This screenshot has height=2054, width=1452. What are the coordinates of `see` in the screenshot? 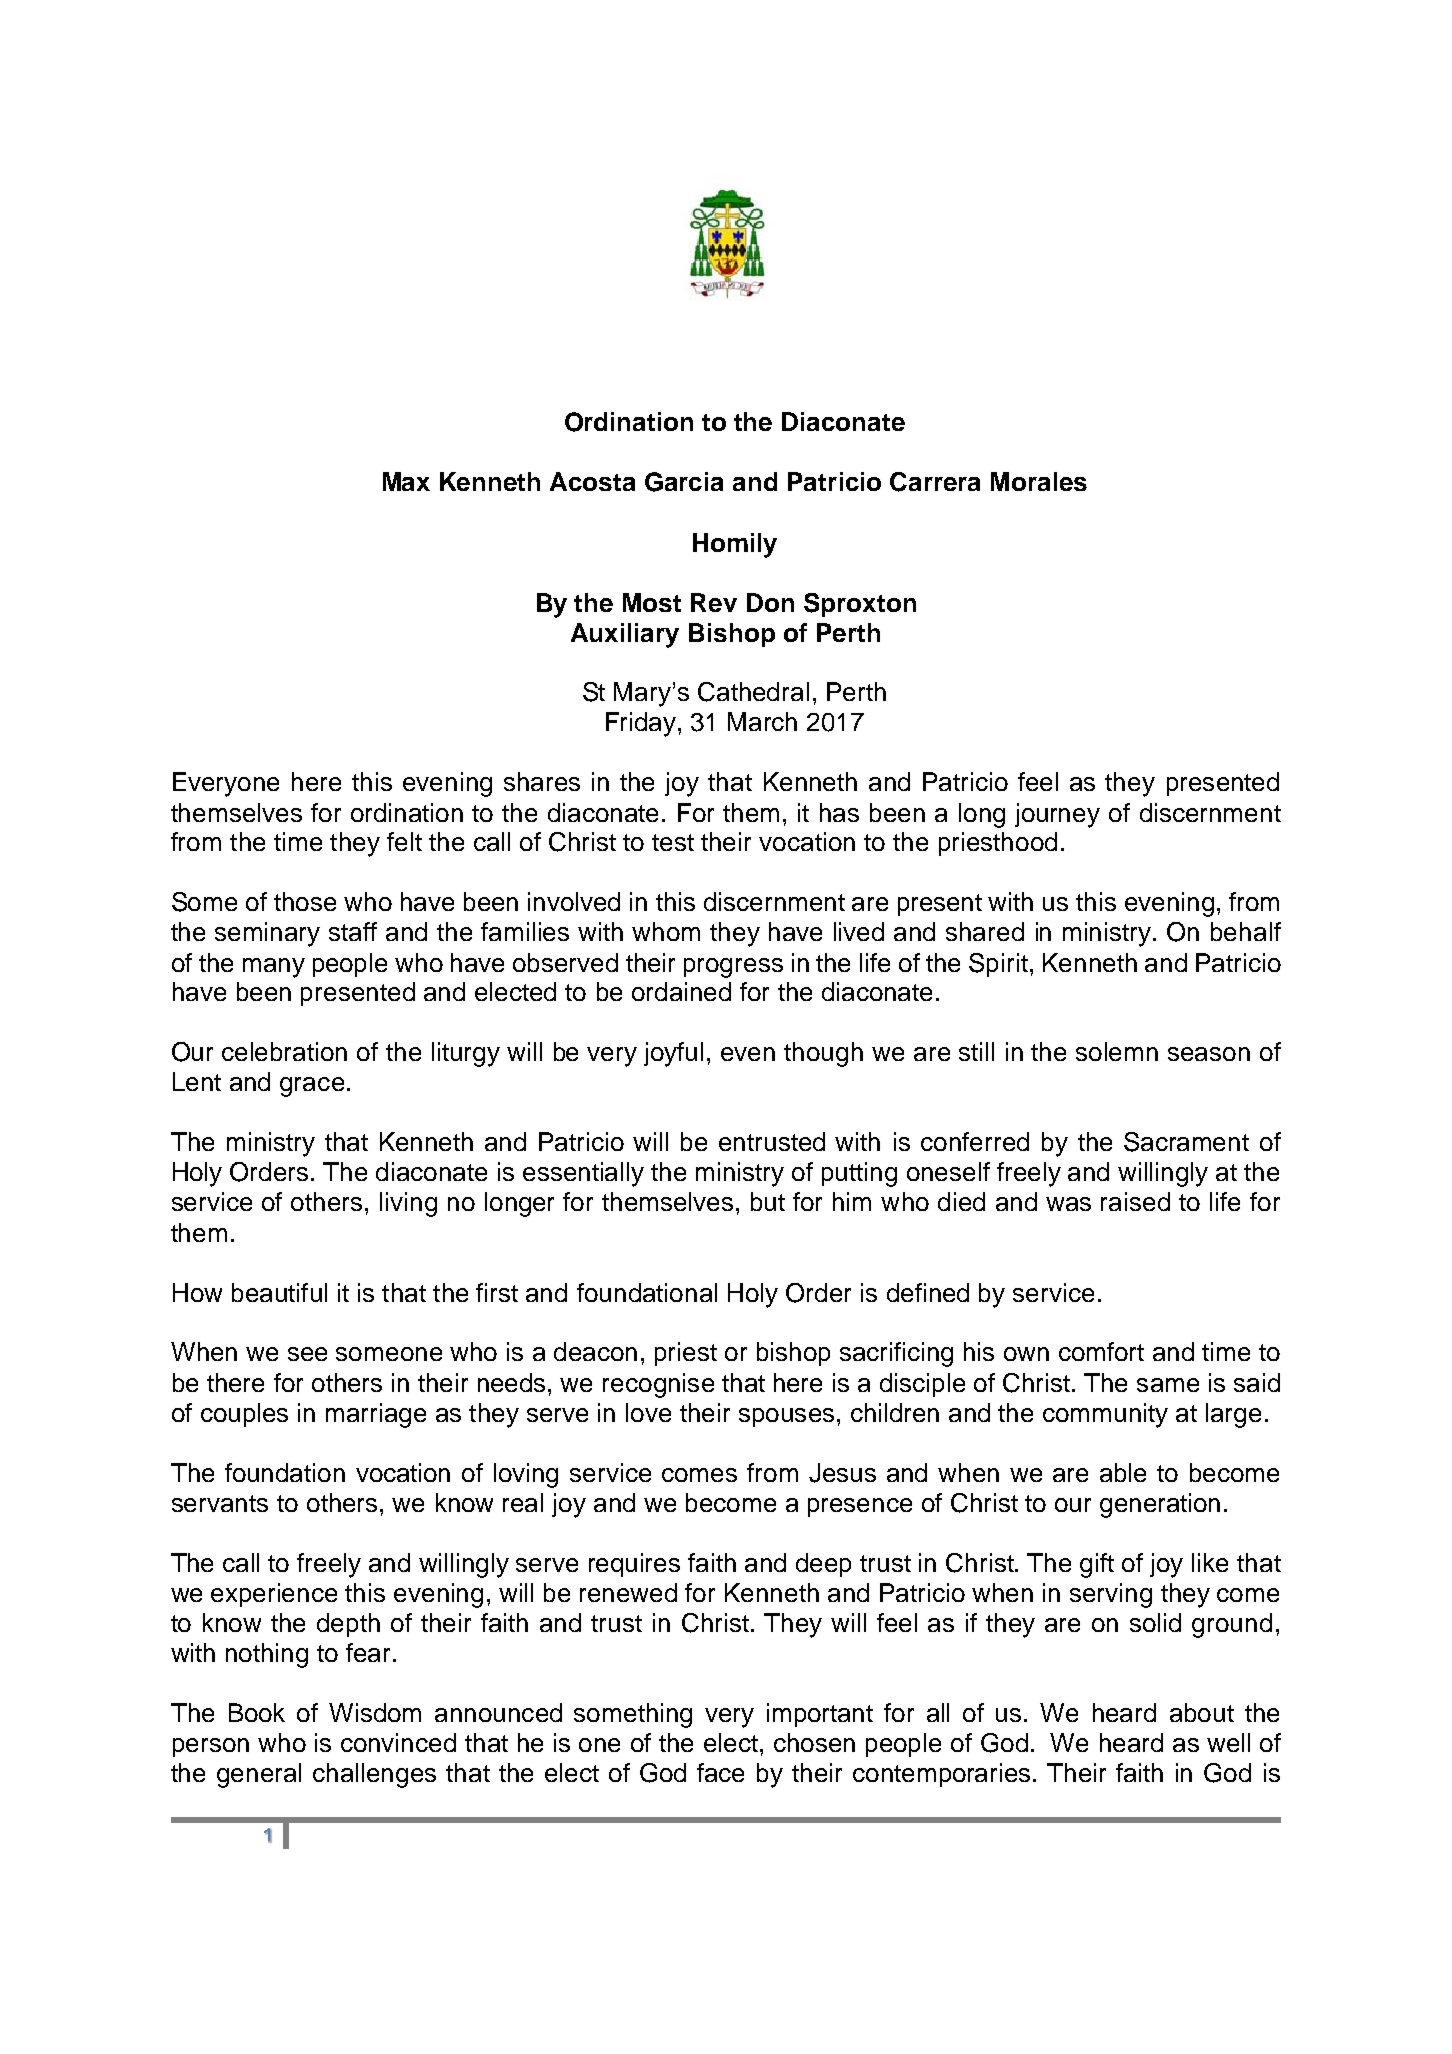 It's located at (307, 1354).
